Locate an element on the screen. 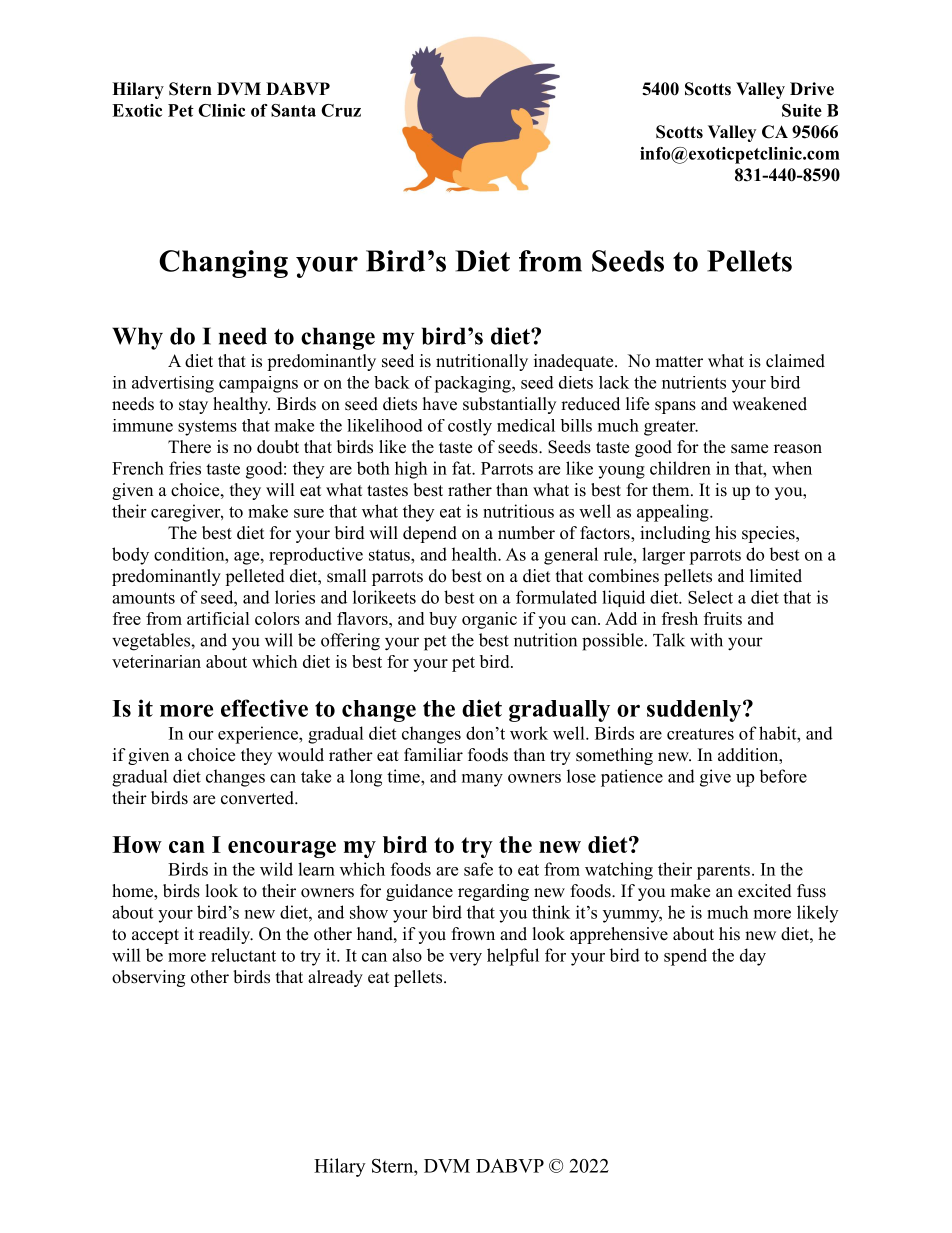 This screenshot has width=952, height=1233. depend is located at coordinates (430, 534).
